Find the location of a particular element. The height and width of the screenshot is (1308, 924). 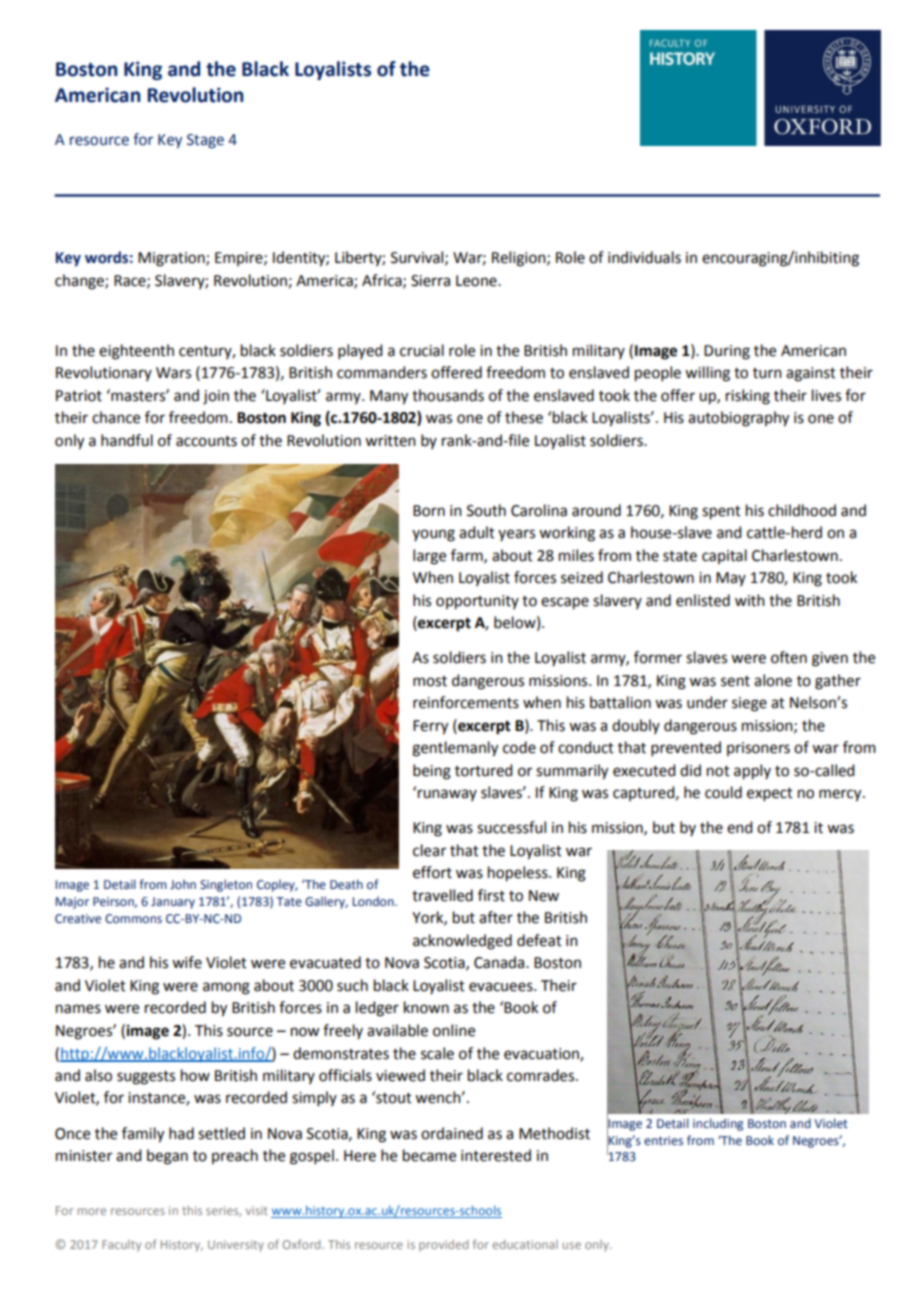

Faculty is located at coordinates (121, 1246).
